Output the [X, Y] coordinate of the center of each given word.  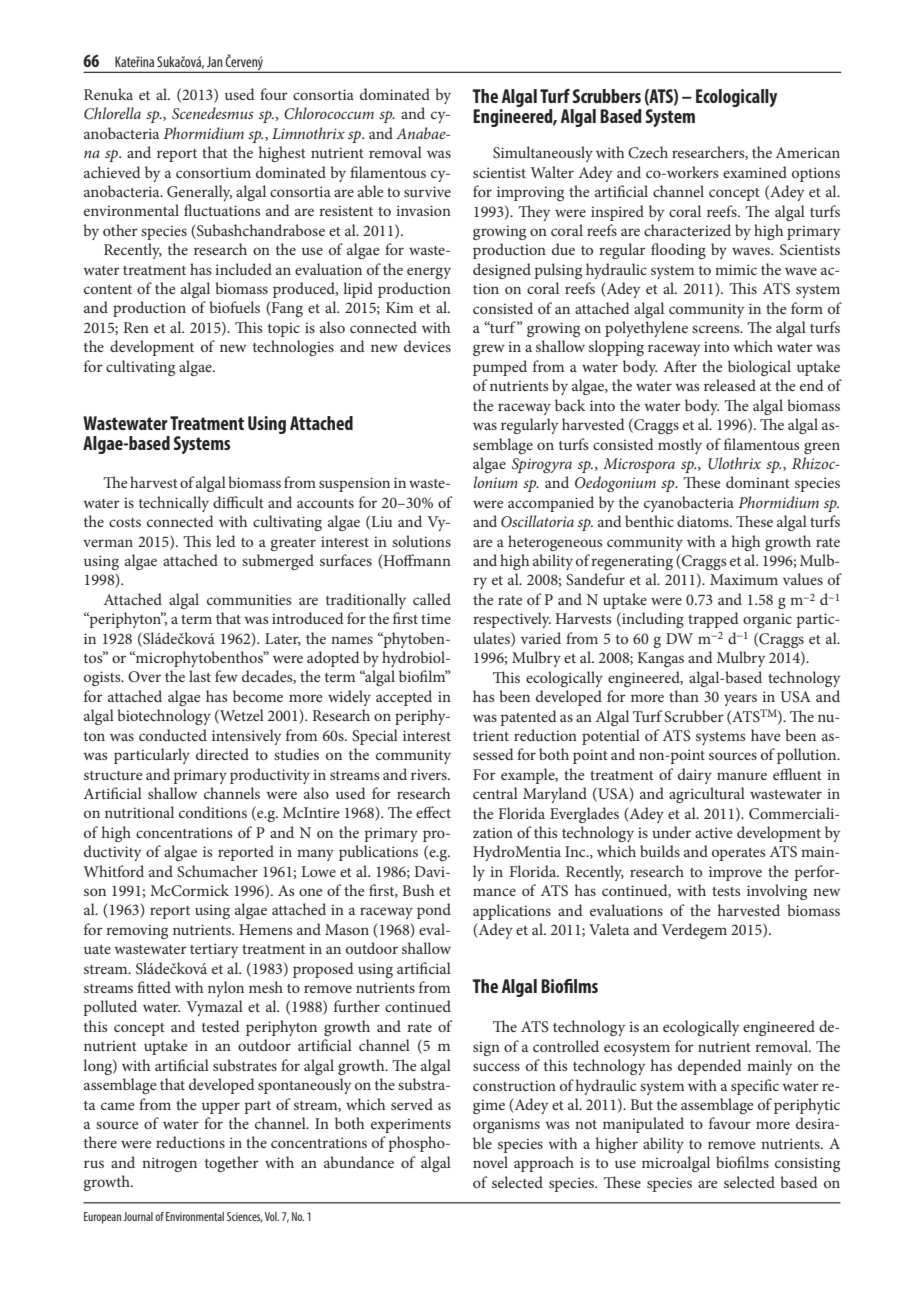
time [436, 618]
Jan [215, 61]
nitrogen [169, 1164]
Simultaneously [543, 154]
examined [755, 172]
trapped [713, 620]
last [200, 676]
